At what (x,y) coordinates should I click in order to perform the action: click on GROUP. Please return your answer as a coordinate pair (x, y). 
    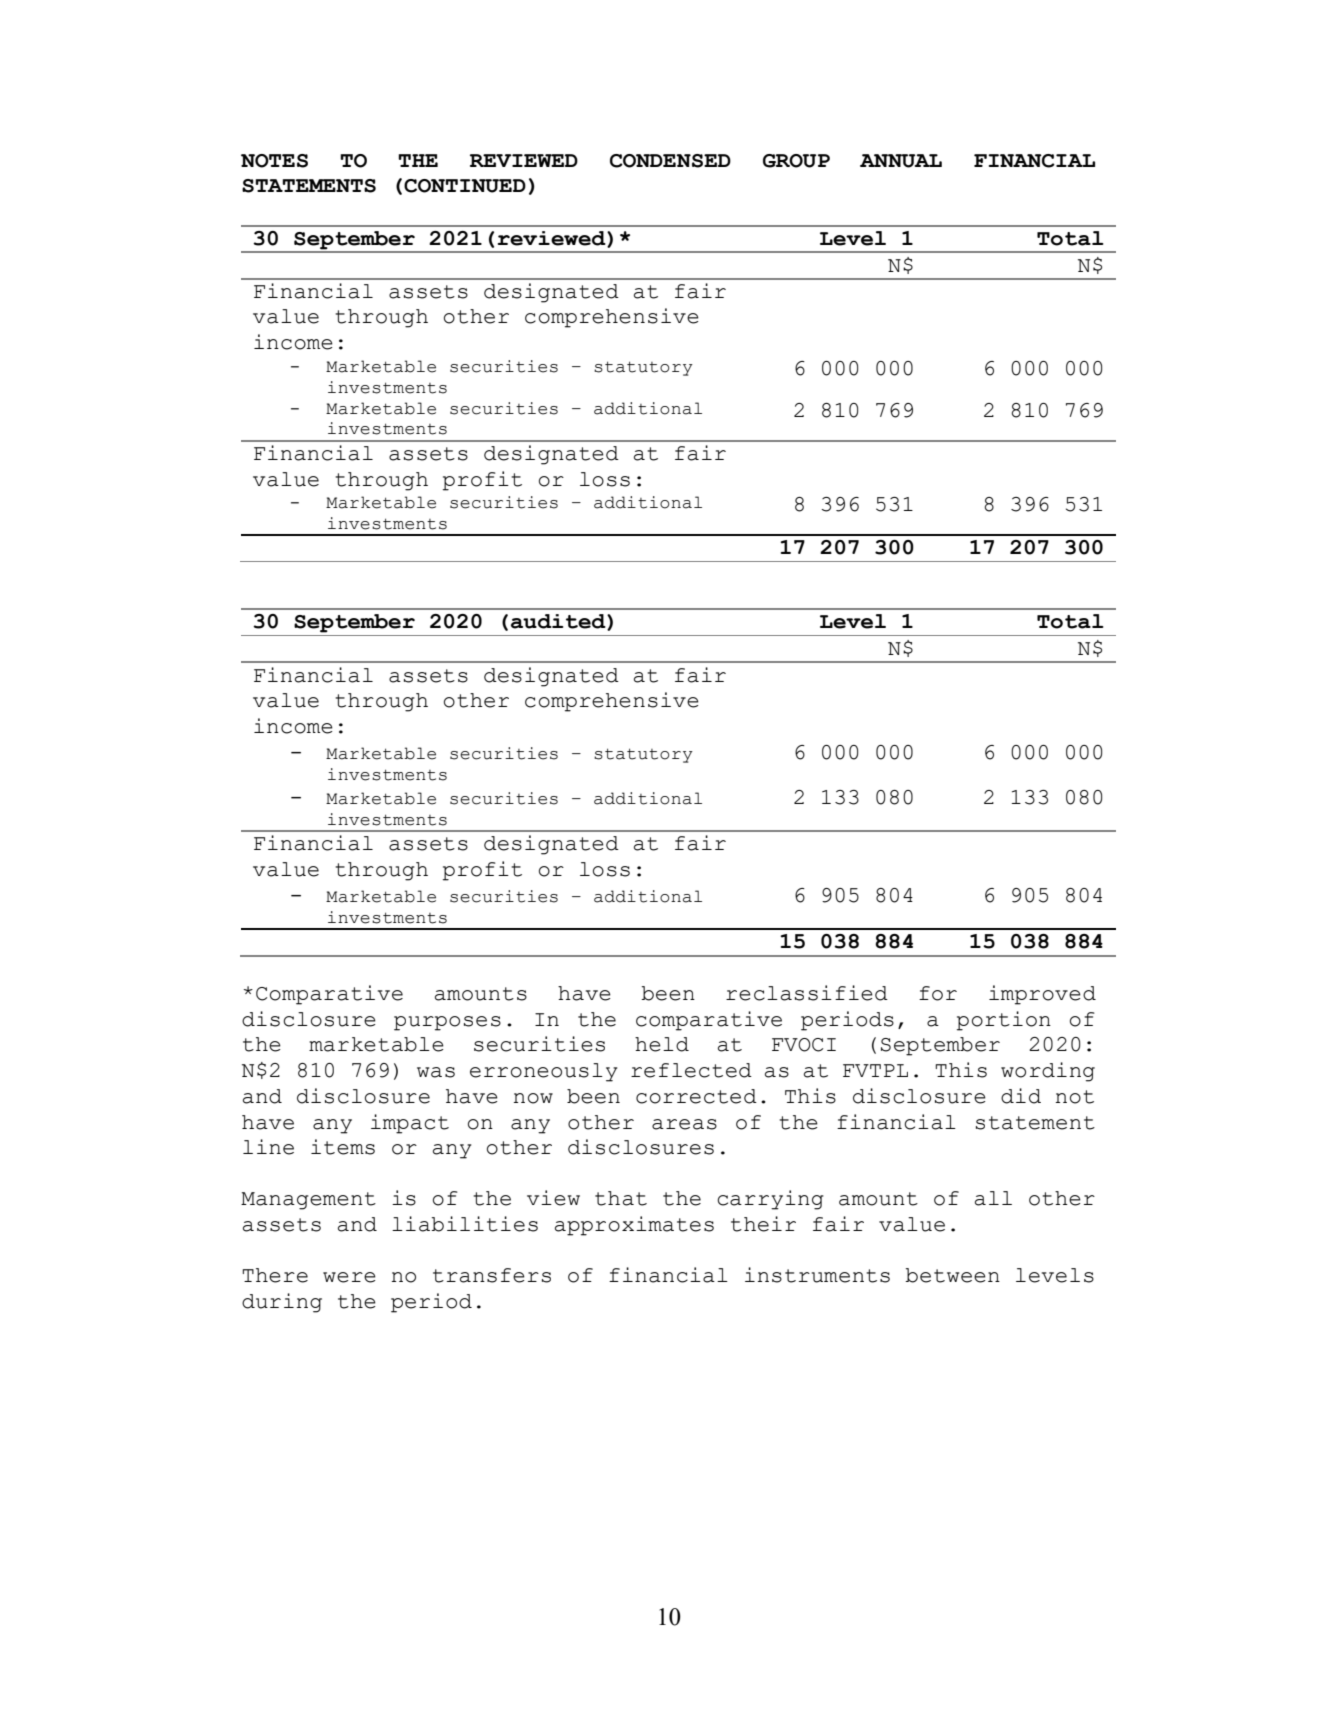
    Looking at the image, I should click on (796, 161).
